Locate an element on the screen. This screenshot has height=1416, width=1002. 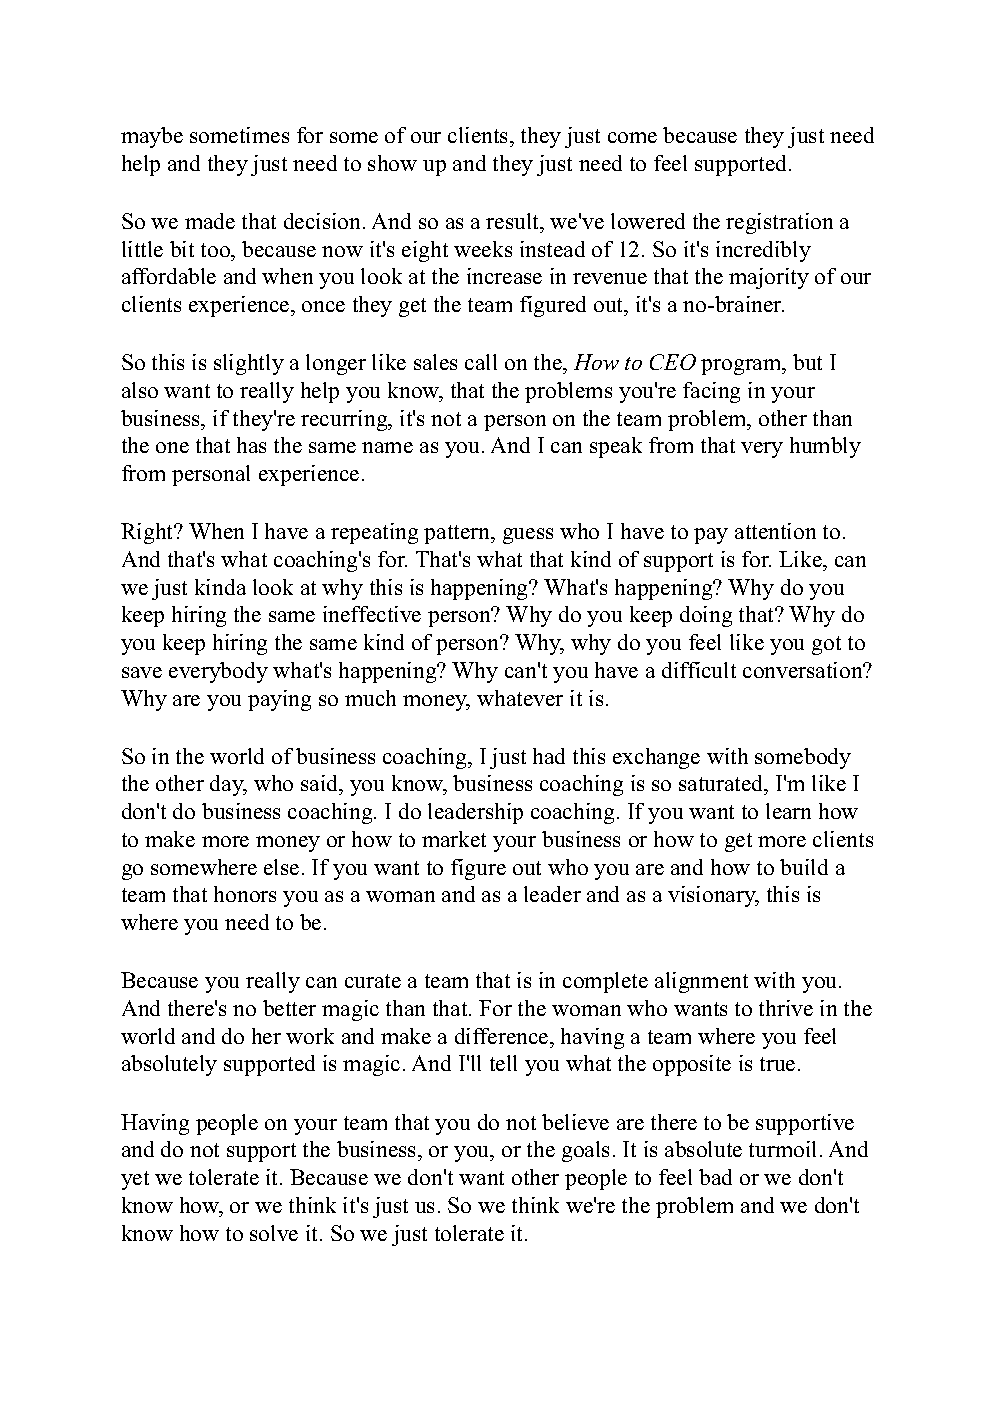
has is located at coordinates (251, 445).
